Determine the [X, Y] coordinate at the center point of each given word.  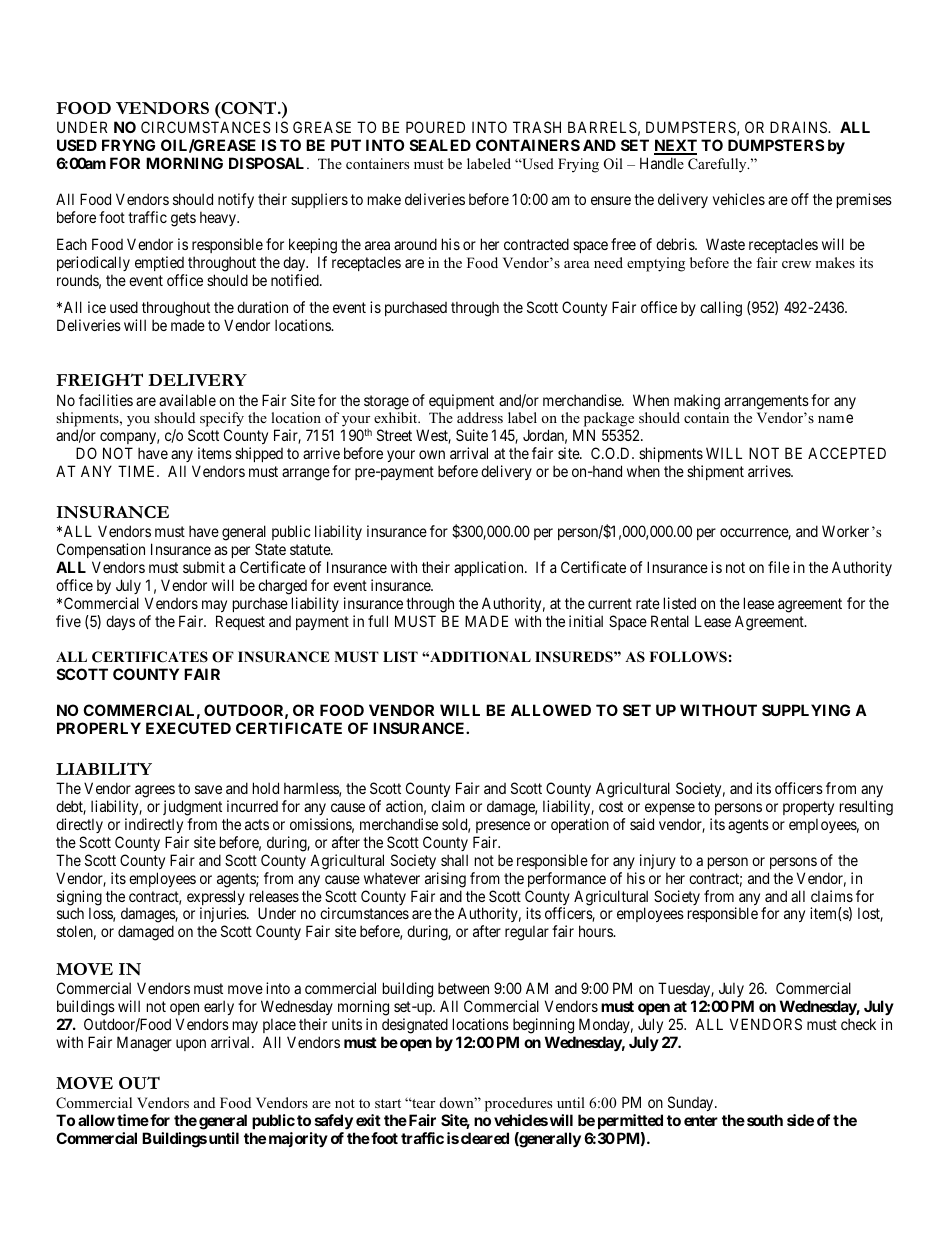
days [120, 622]
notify [236, 200]
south [765, 1120]
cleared [485, 1138]
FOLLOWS [688, 657]
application [490, 568]
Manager [144, 1044]
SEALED [440, 145]
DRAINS [799, 127]
